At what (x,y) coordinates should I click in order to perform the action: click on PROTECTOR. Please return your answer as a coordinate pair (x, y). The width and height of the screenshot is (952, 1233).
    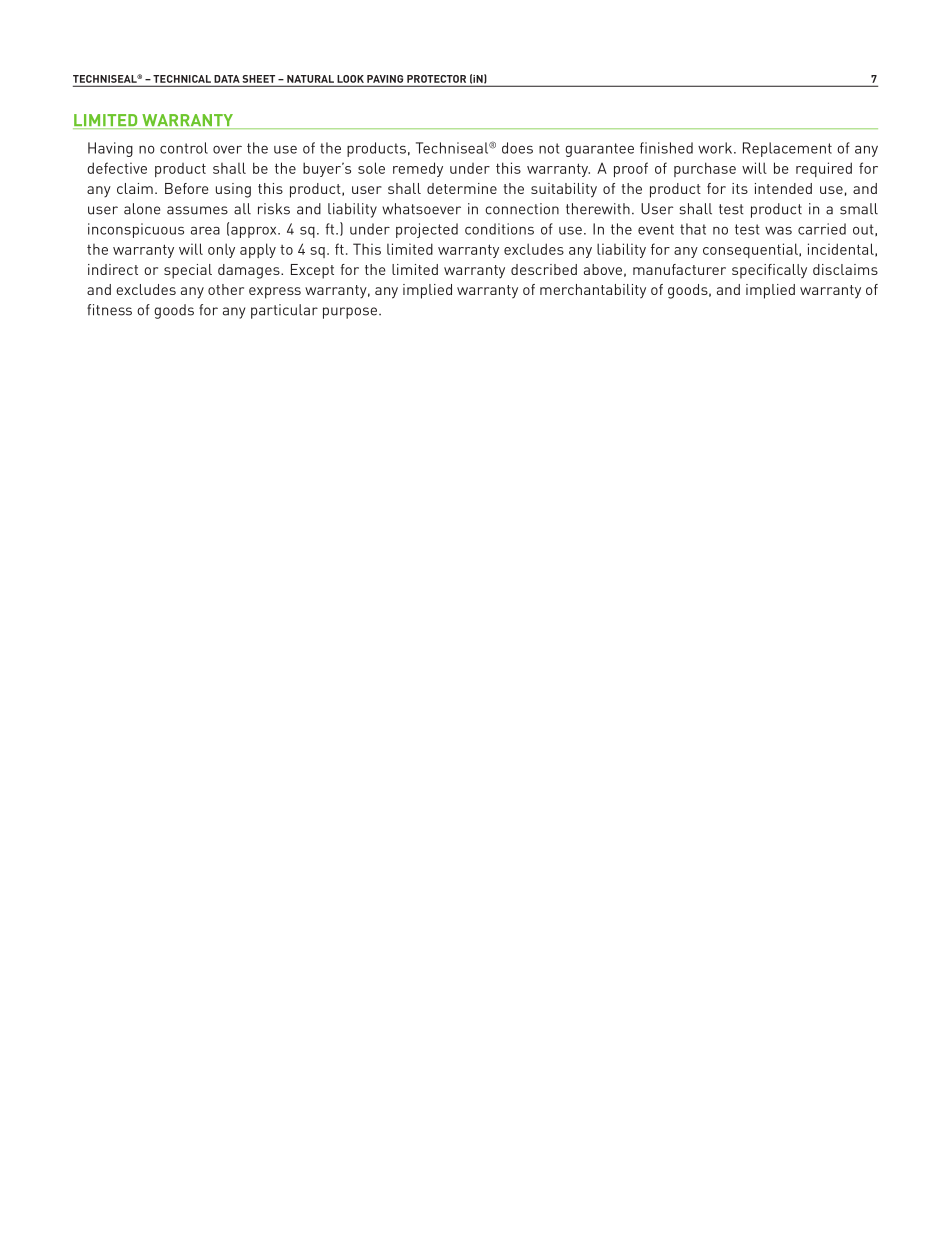
    Looking at the image, I should click on (436, 79).
